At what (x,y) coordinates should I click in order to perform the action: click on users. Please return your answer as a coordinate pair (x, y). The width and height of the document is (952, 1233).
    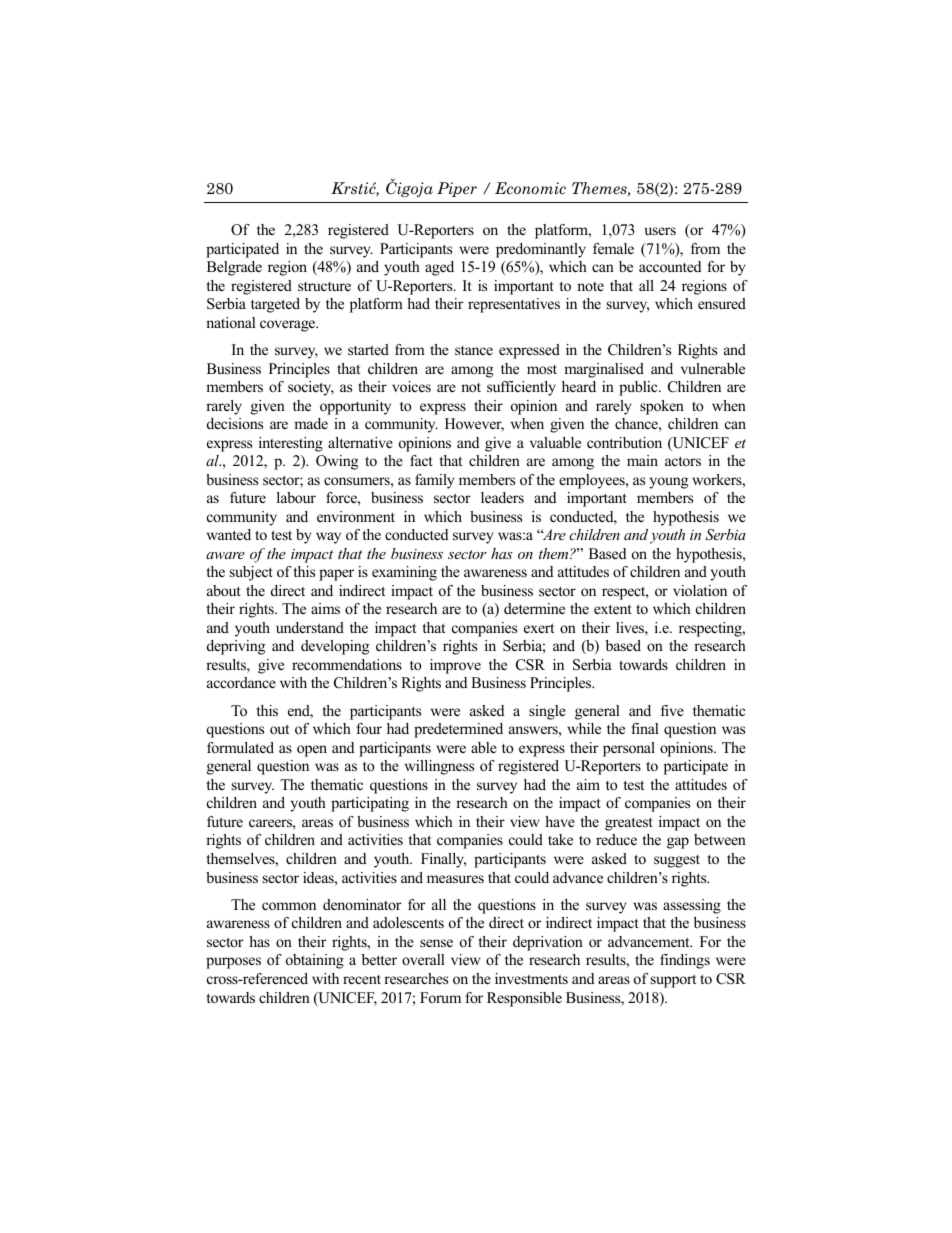
    Looking at the image, I should click on (660, 231).
